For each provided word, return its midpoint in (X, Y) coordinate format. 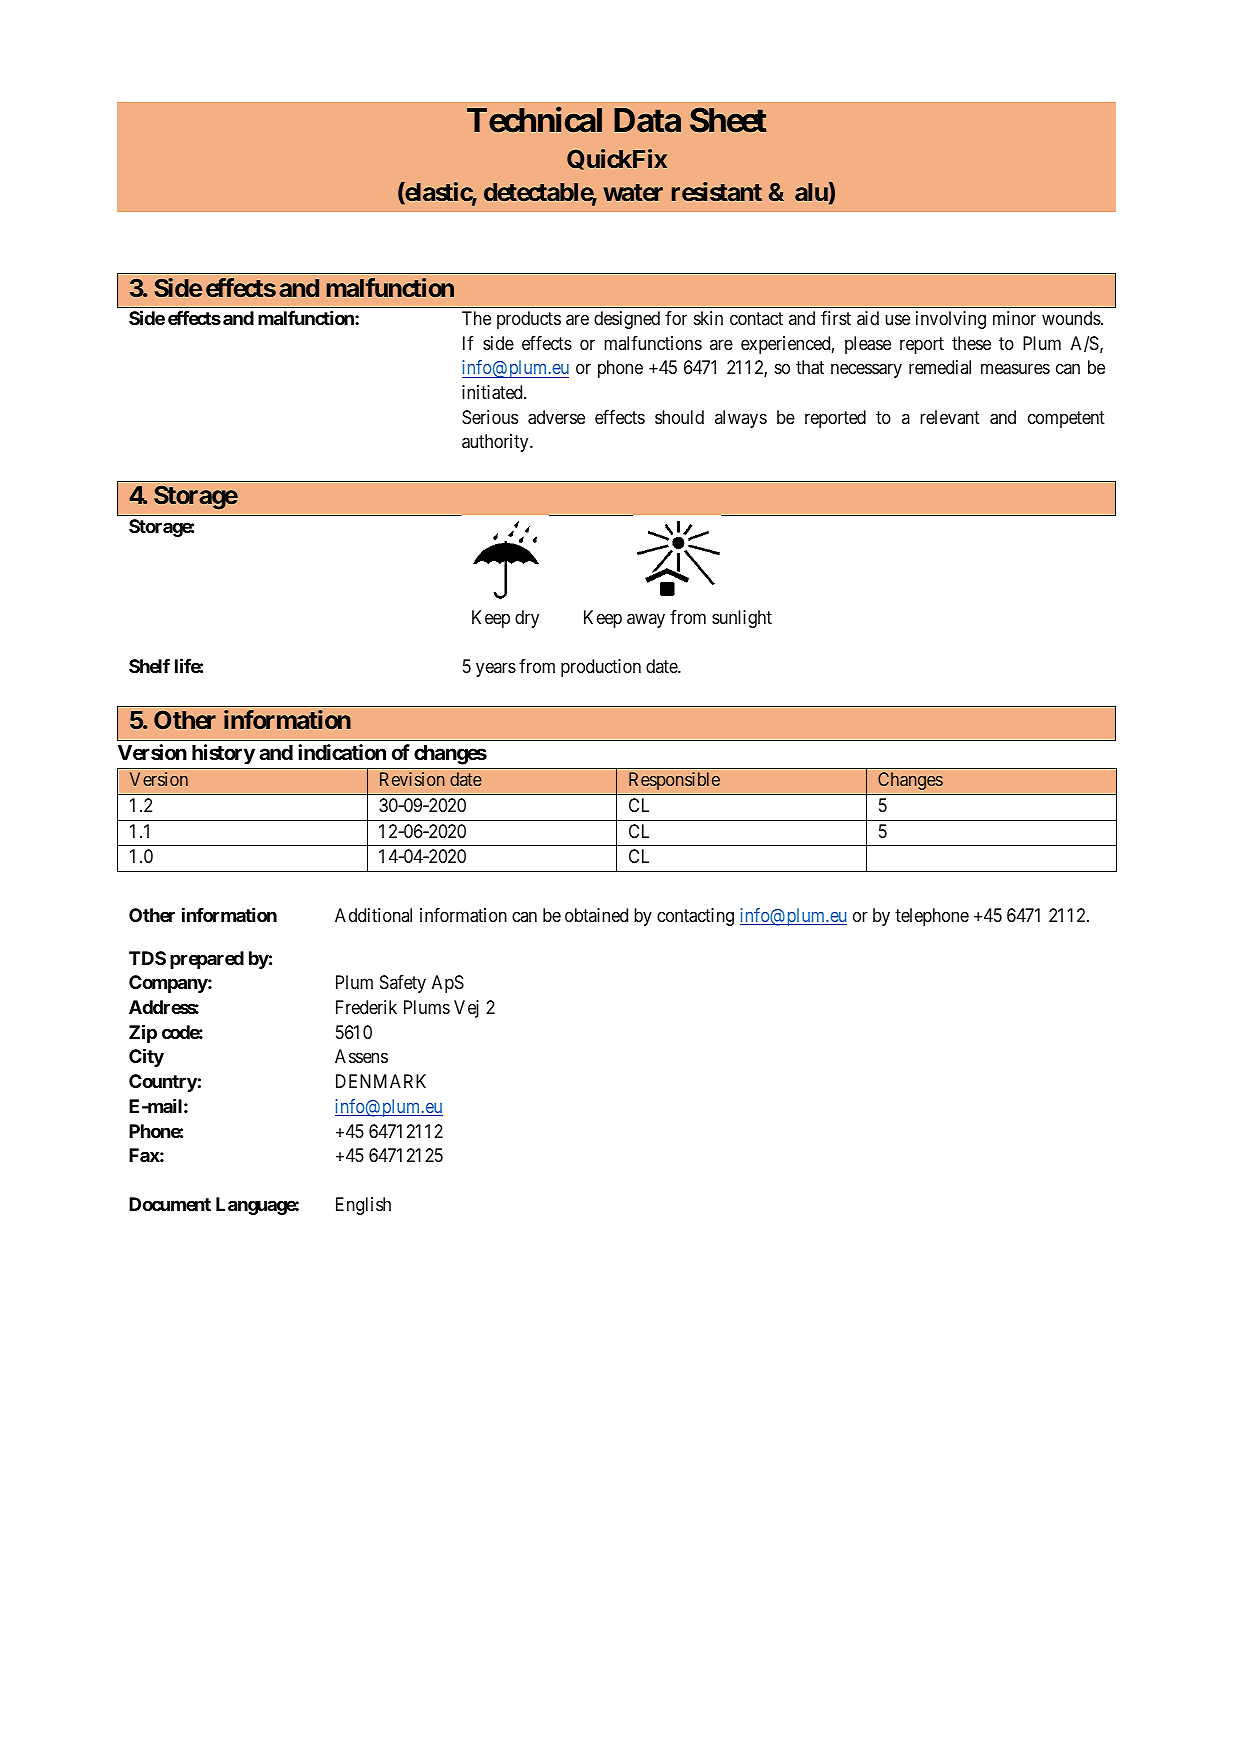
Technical (534, 120)
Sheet (728, 120)
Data (647, 120)
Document (170, 1204)
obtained (596, 915)
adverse (556, 417)
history (223, 754)
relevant (950, 417)
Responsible (674, 781)
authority (496, 443)
